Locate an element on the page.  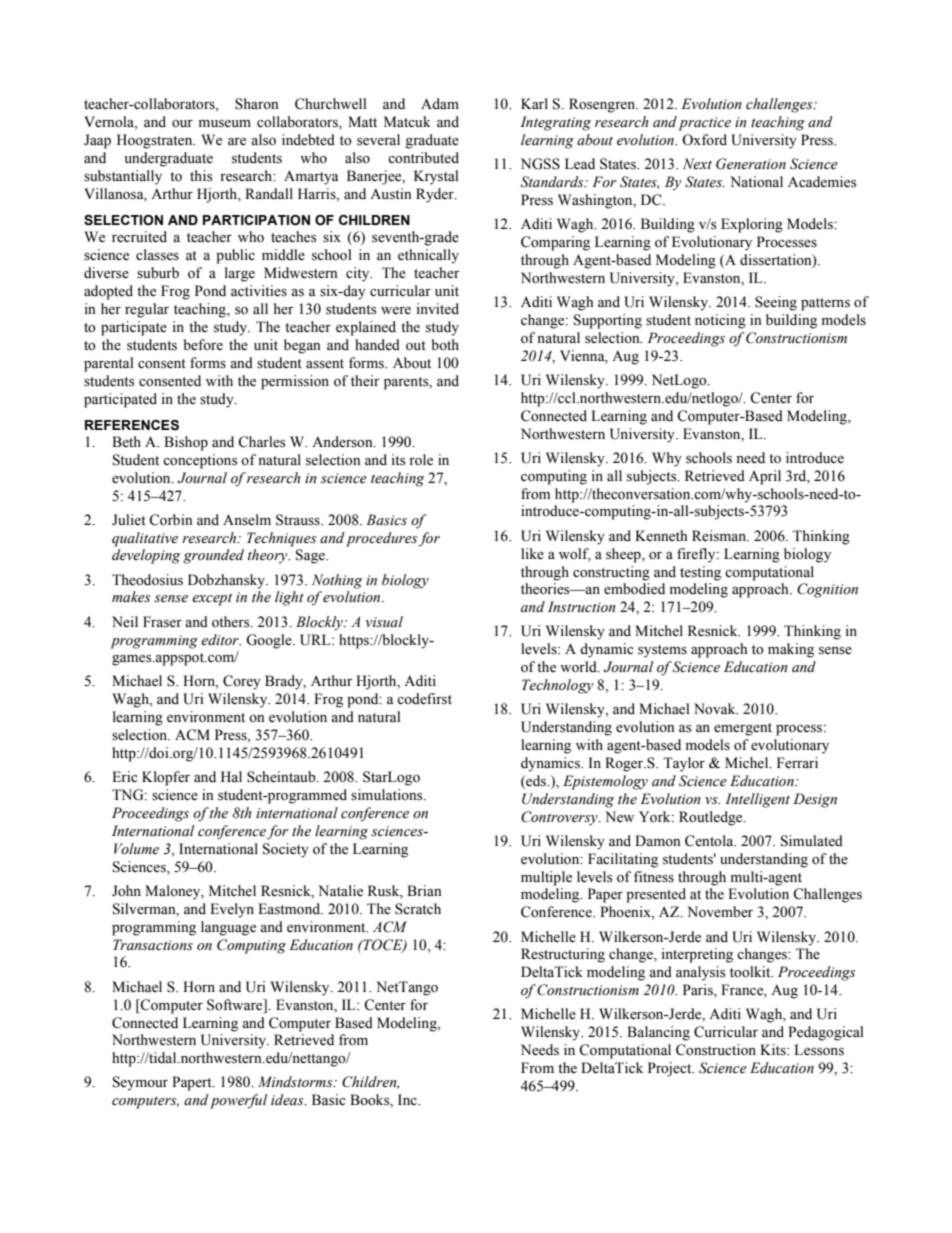
role is located at coordinates (421, 460).
